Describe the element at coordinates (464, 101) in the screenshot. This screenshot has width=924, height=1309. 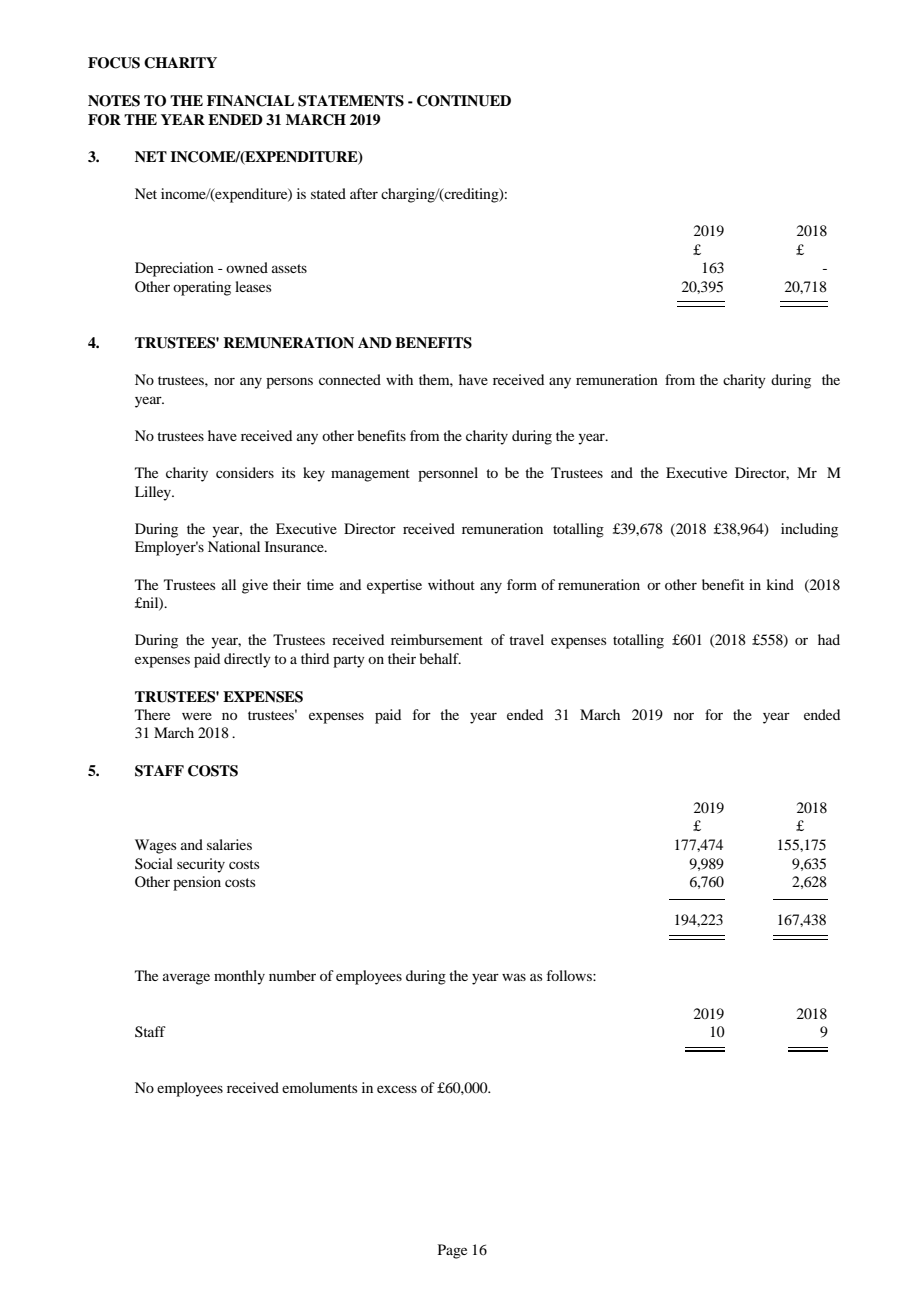
I see `CONTINUED` at that location.
